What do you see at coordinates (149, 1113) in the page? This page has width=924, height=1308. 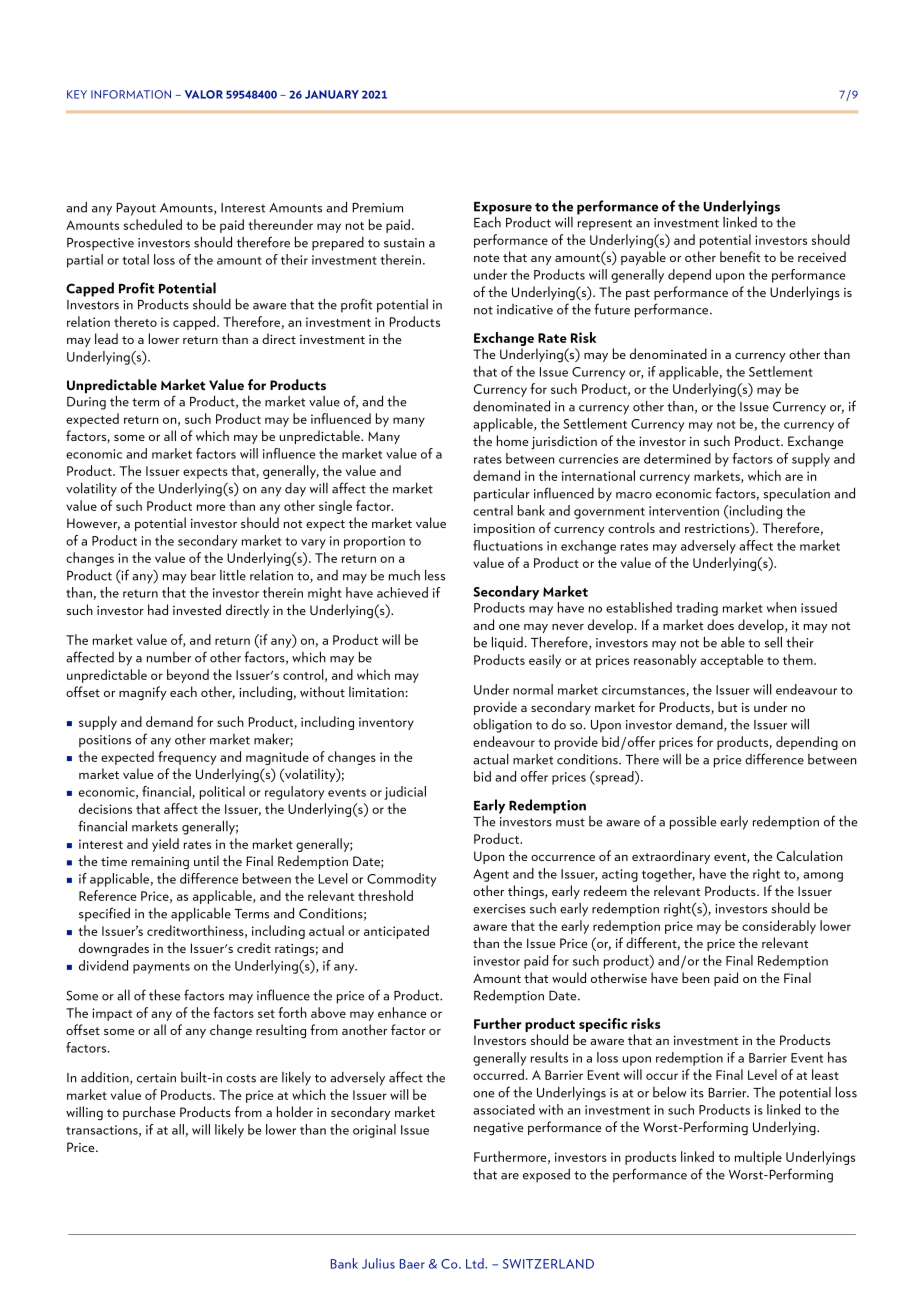 I see `purchase` at bounding box center [149, 1113].
